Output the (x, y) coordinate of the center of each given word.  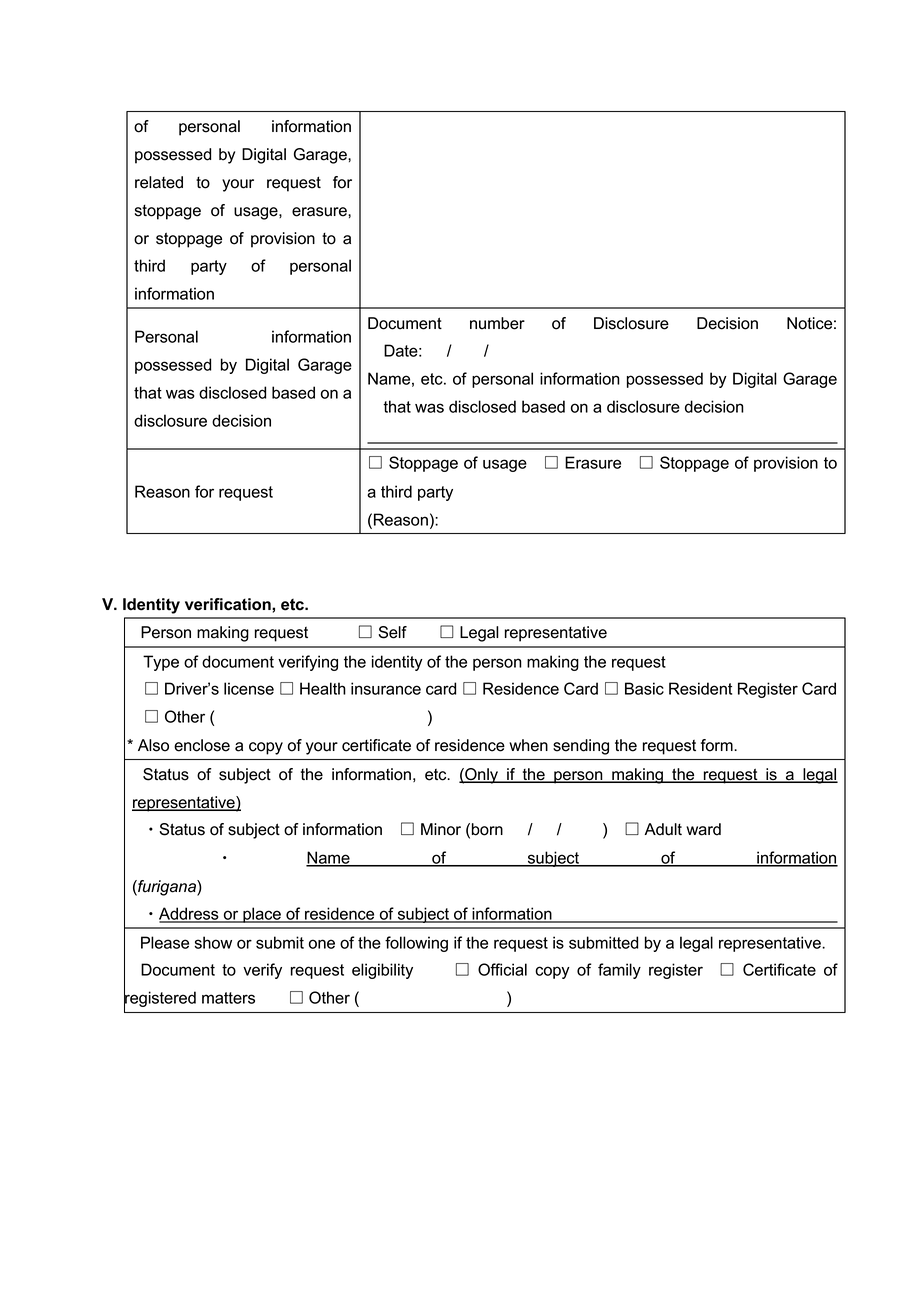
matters (228, 998)
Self (392, 632)
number (497, 323)
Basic (644, 688)
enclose (202, 745)
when (528, 745)
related (159, 182)
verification (229, 604)
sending (581, 747)
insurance (386, 688)
